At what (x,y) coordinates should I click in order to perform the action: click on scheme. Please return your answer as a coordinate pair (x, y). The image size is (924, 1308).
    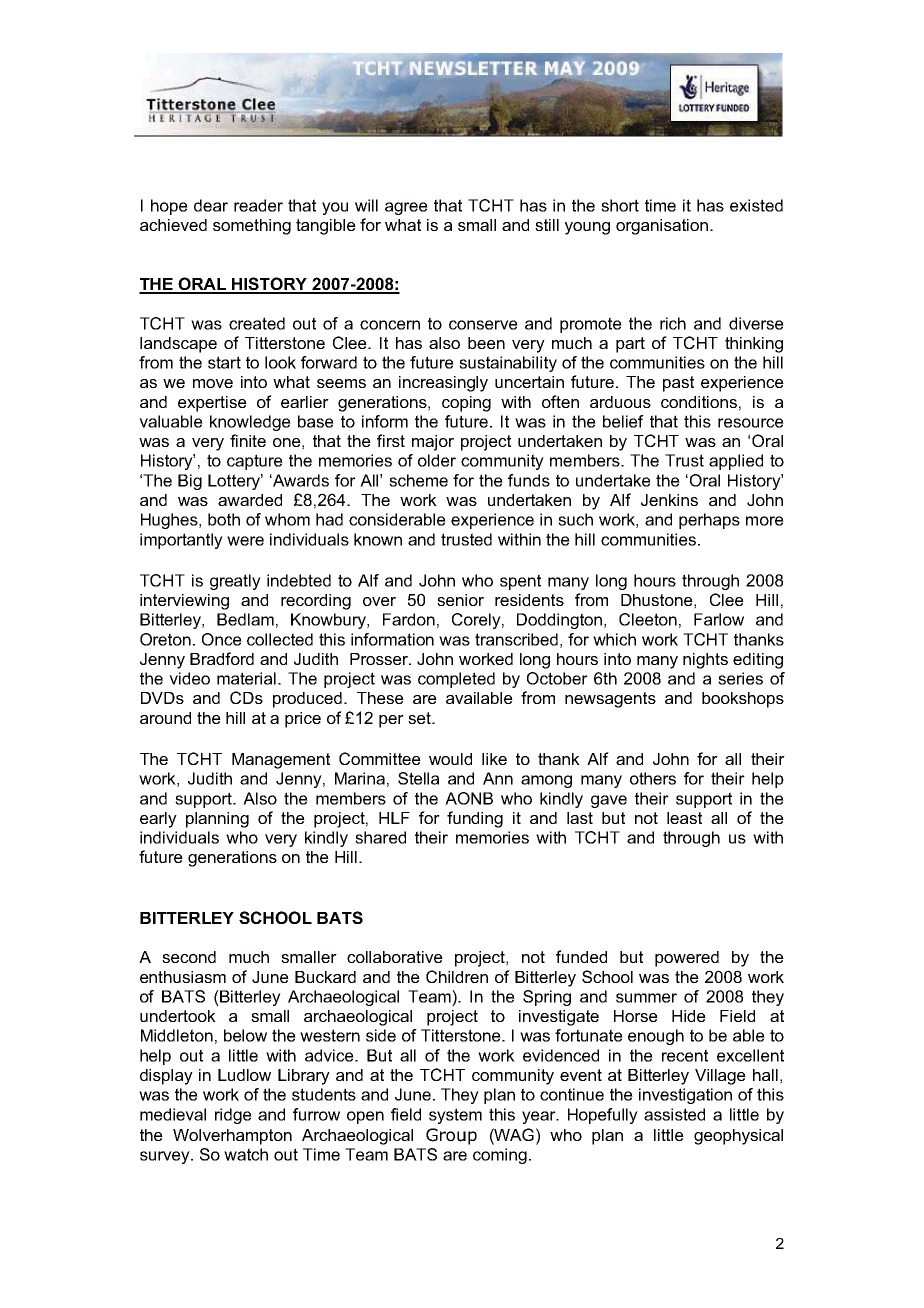
    Looking at the image, I should click on (418, 480).
